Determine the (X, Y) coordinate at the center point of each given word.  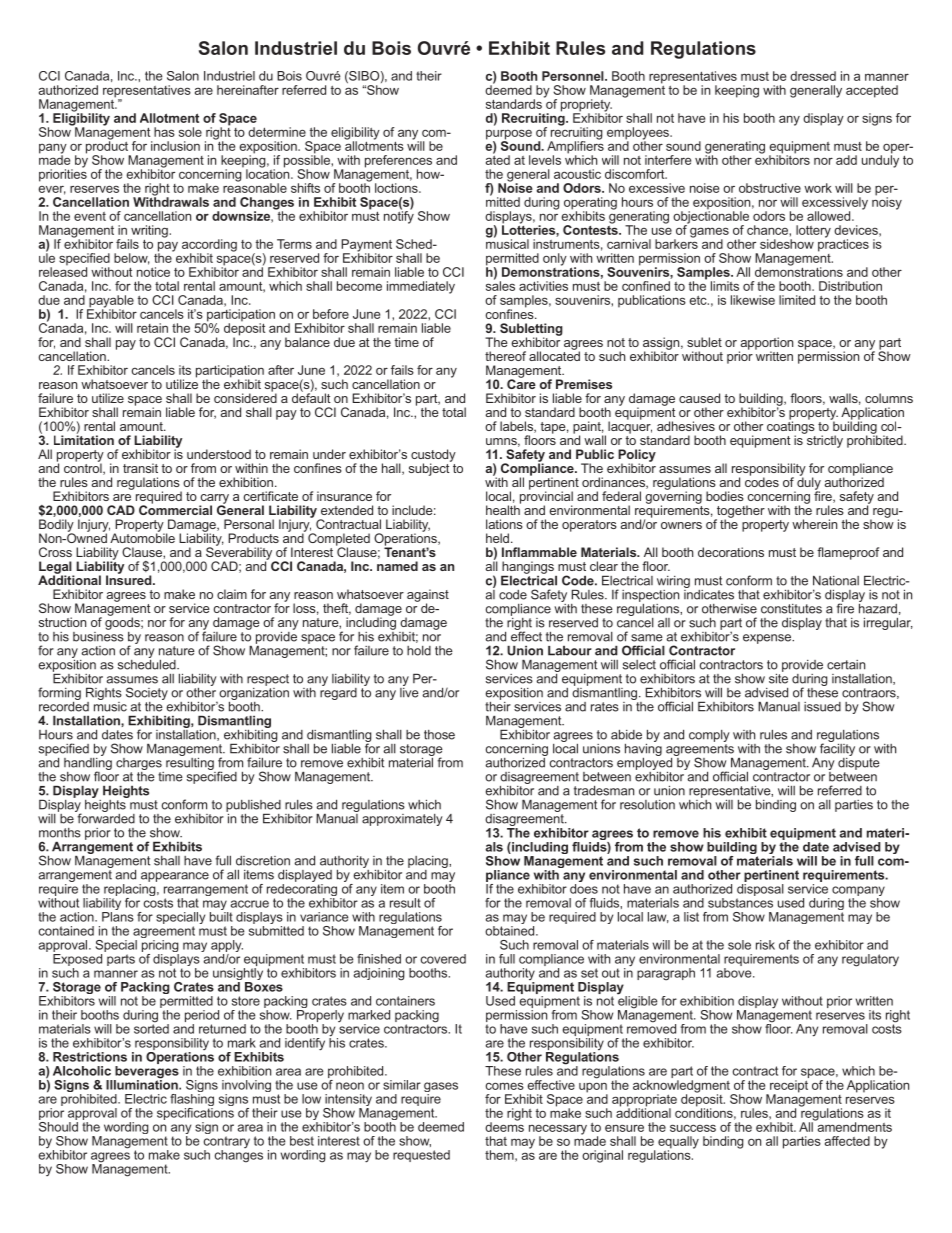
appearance (175, 877)
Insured (130, 579)
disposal (760, 890)
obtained (511, 931)
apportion (766, 344)
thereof (505, 356)
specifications (195, 1114)
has (164, 132)
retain (152, 328)
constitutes (791, 609)
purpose (509, 135)
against (428, 596)
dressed (813, 76)
